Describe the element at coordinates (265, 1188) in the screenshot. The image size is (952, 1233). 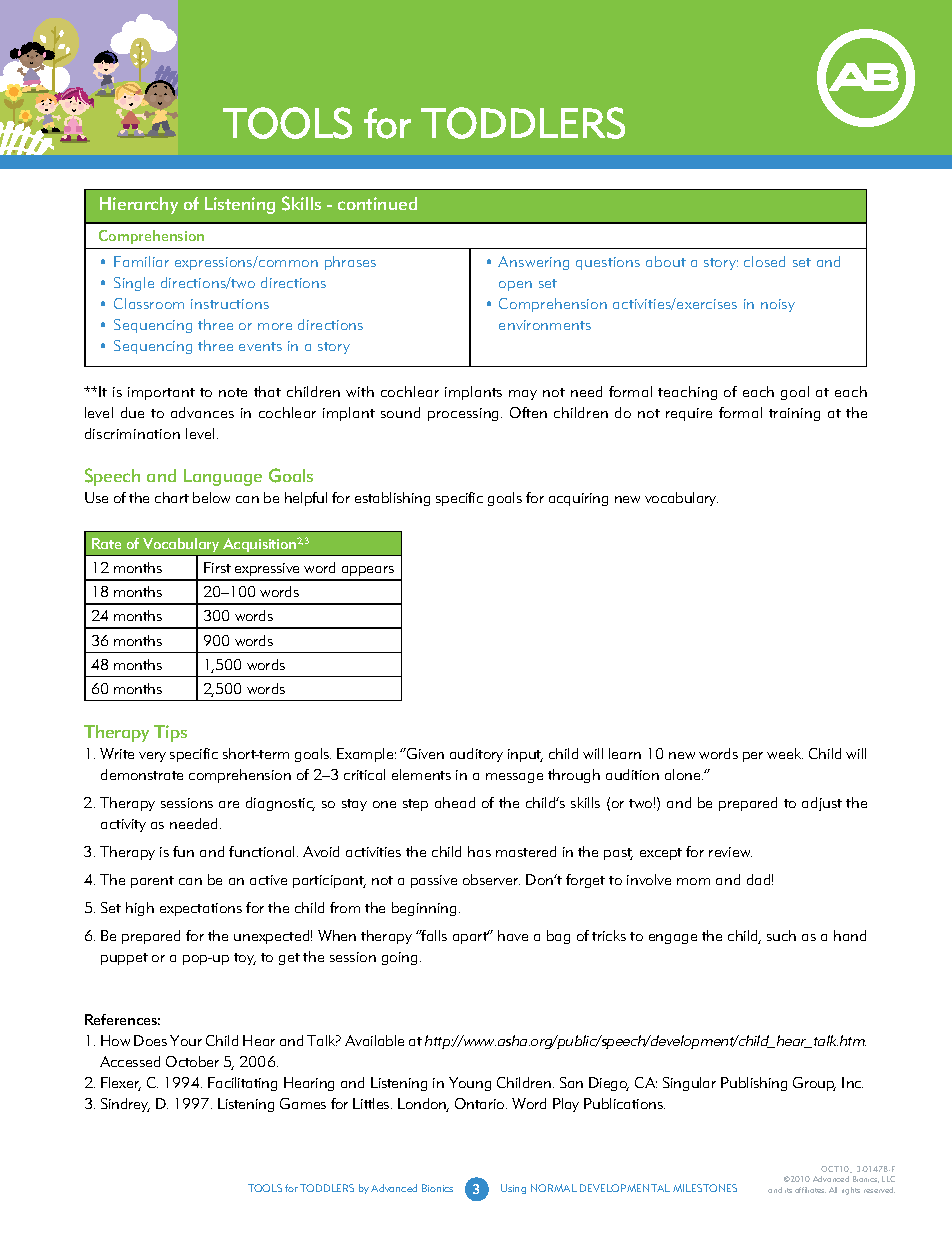
I see `TOOLS` at that location.
